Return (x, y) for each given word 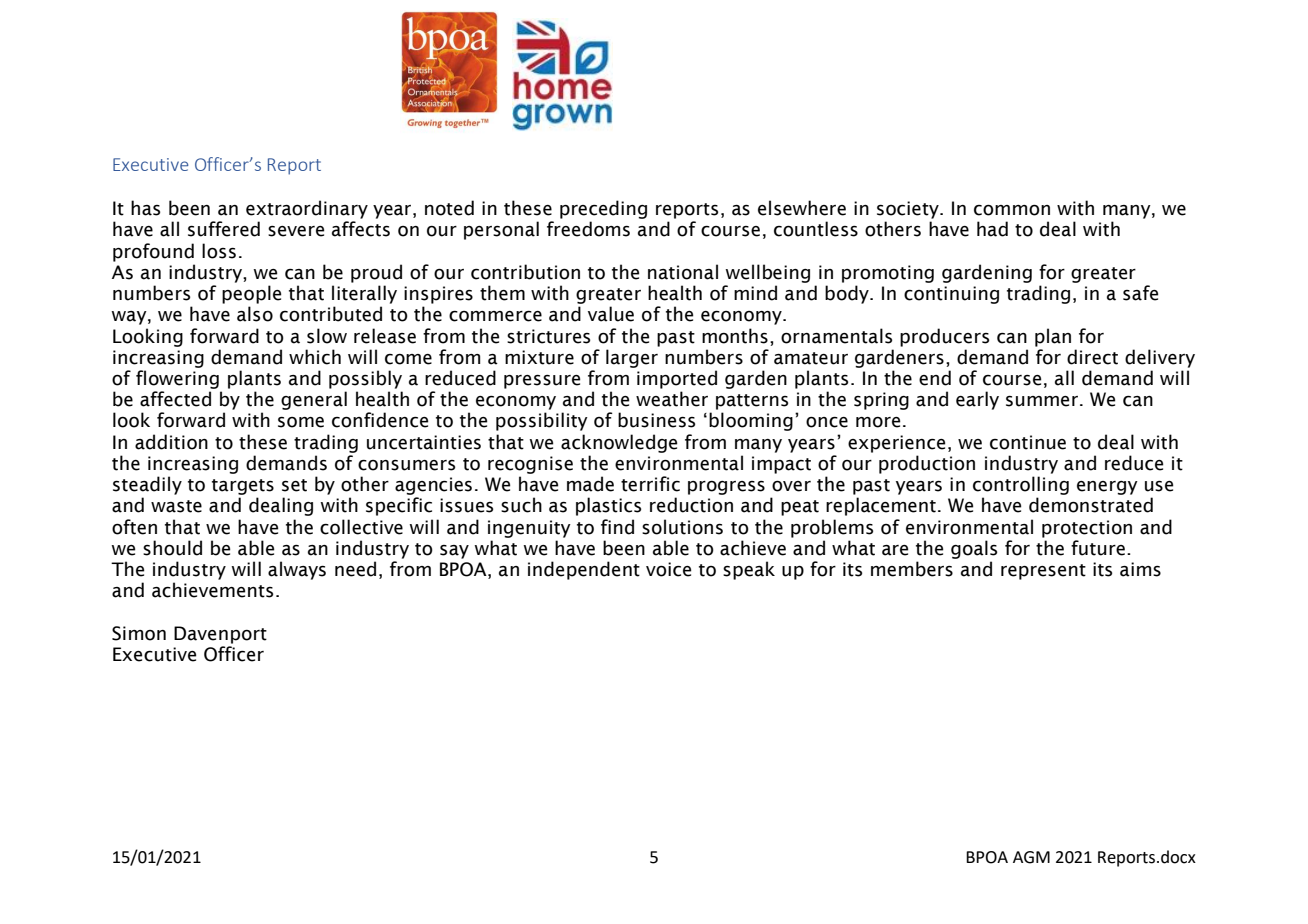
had (992, 229)
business (656, 420)
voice (668, 569)
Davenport (220, 635)
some (301, 422)
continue (1028, 442)
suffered (224, 229)
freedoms (588, 229)
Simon (139, 633)
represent (1043, 572)
